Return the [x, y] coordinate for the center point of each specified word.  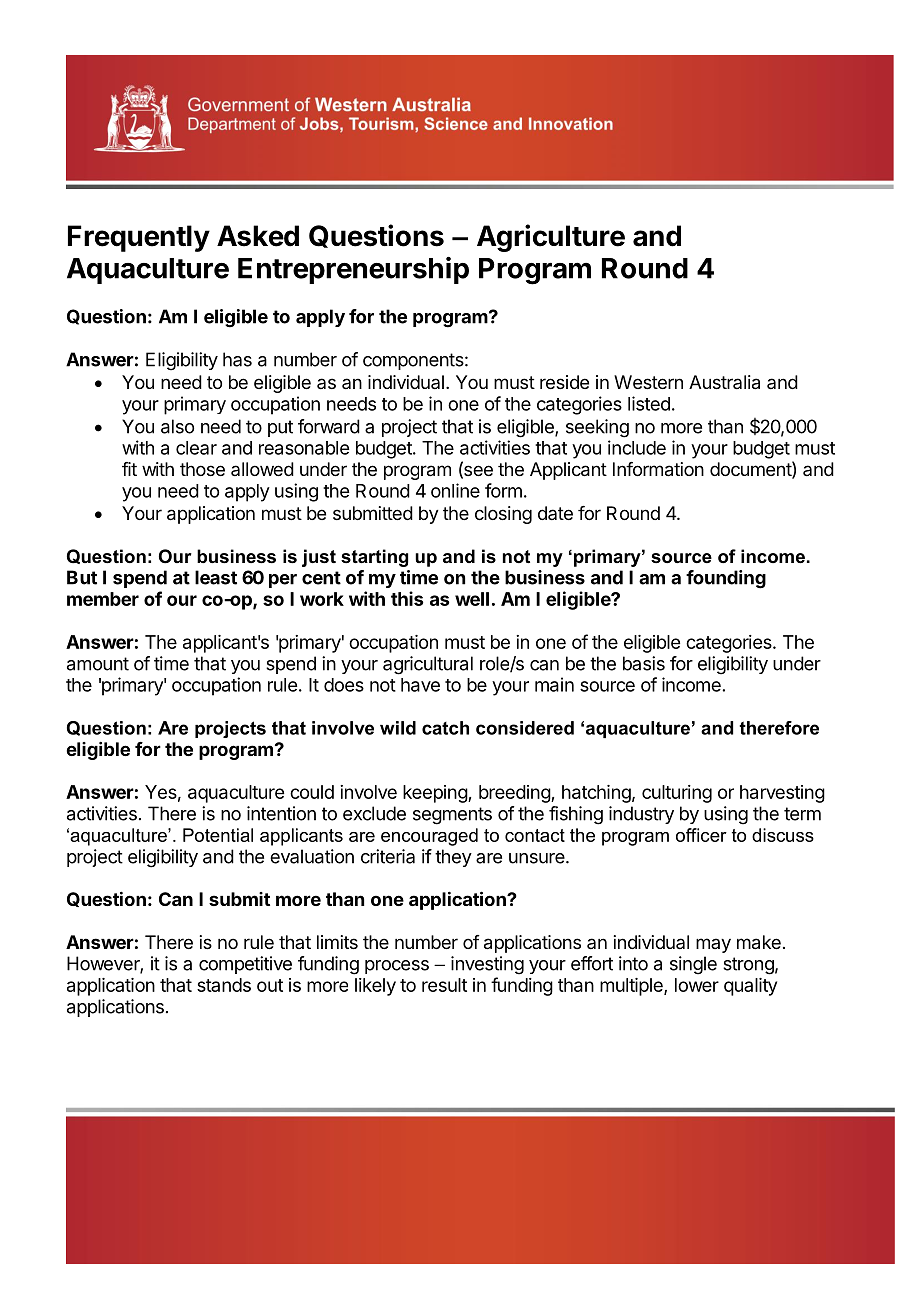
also [177, 426]
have [420, 685]
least [216, 577]
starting [374, 558]
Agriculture [551, 238]
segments [452, 816]
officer [701, 835]
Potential [218, 835]
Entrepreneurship [353, 270]
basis [644, 663]
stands [224, 985]
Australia [724, 382]
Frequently [139, 238]
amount [98, 664]
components [413, 361]
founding [726, 579]
